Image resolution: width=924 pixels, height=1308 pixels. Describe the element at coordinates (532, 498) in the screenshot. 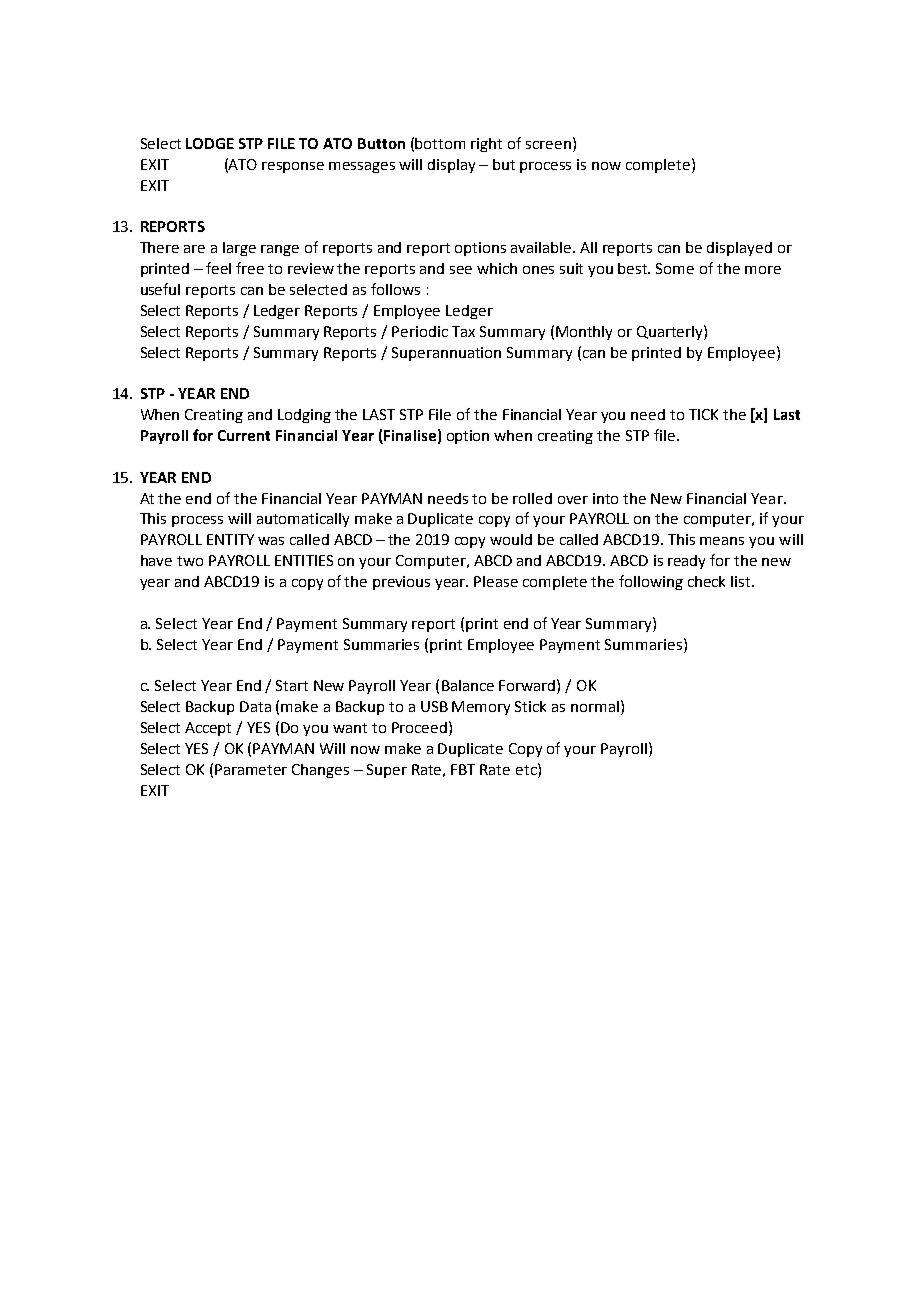

I see `rolled` at that location.
